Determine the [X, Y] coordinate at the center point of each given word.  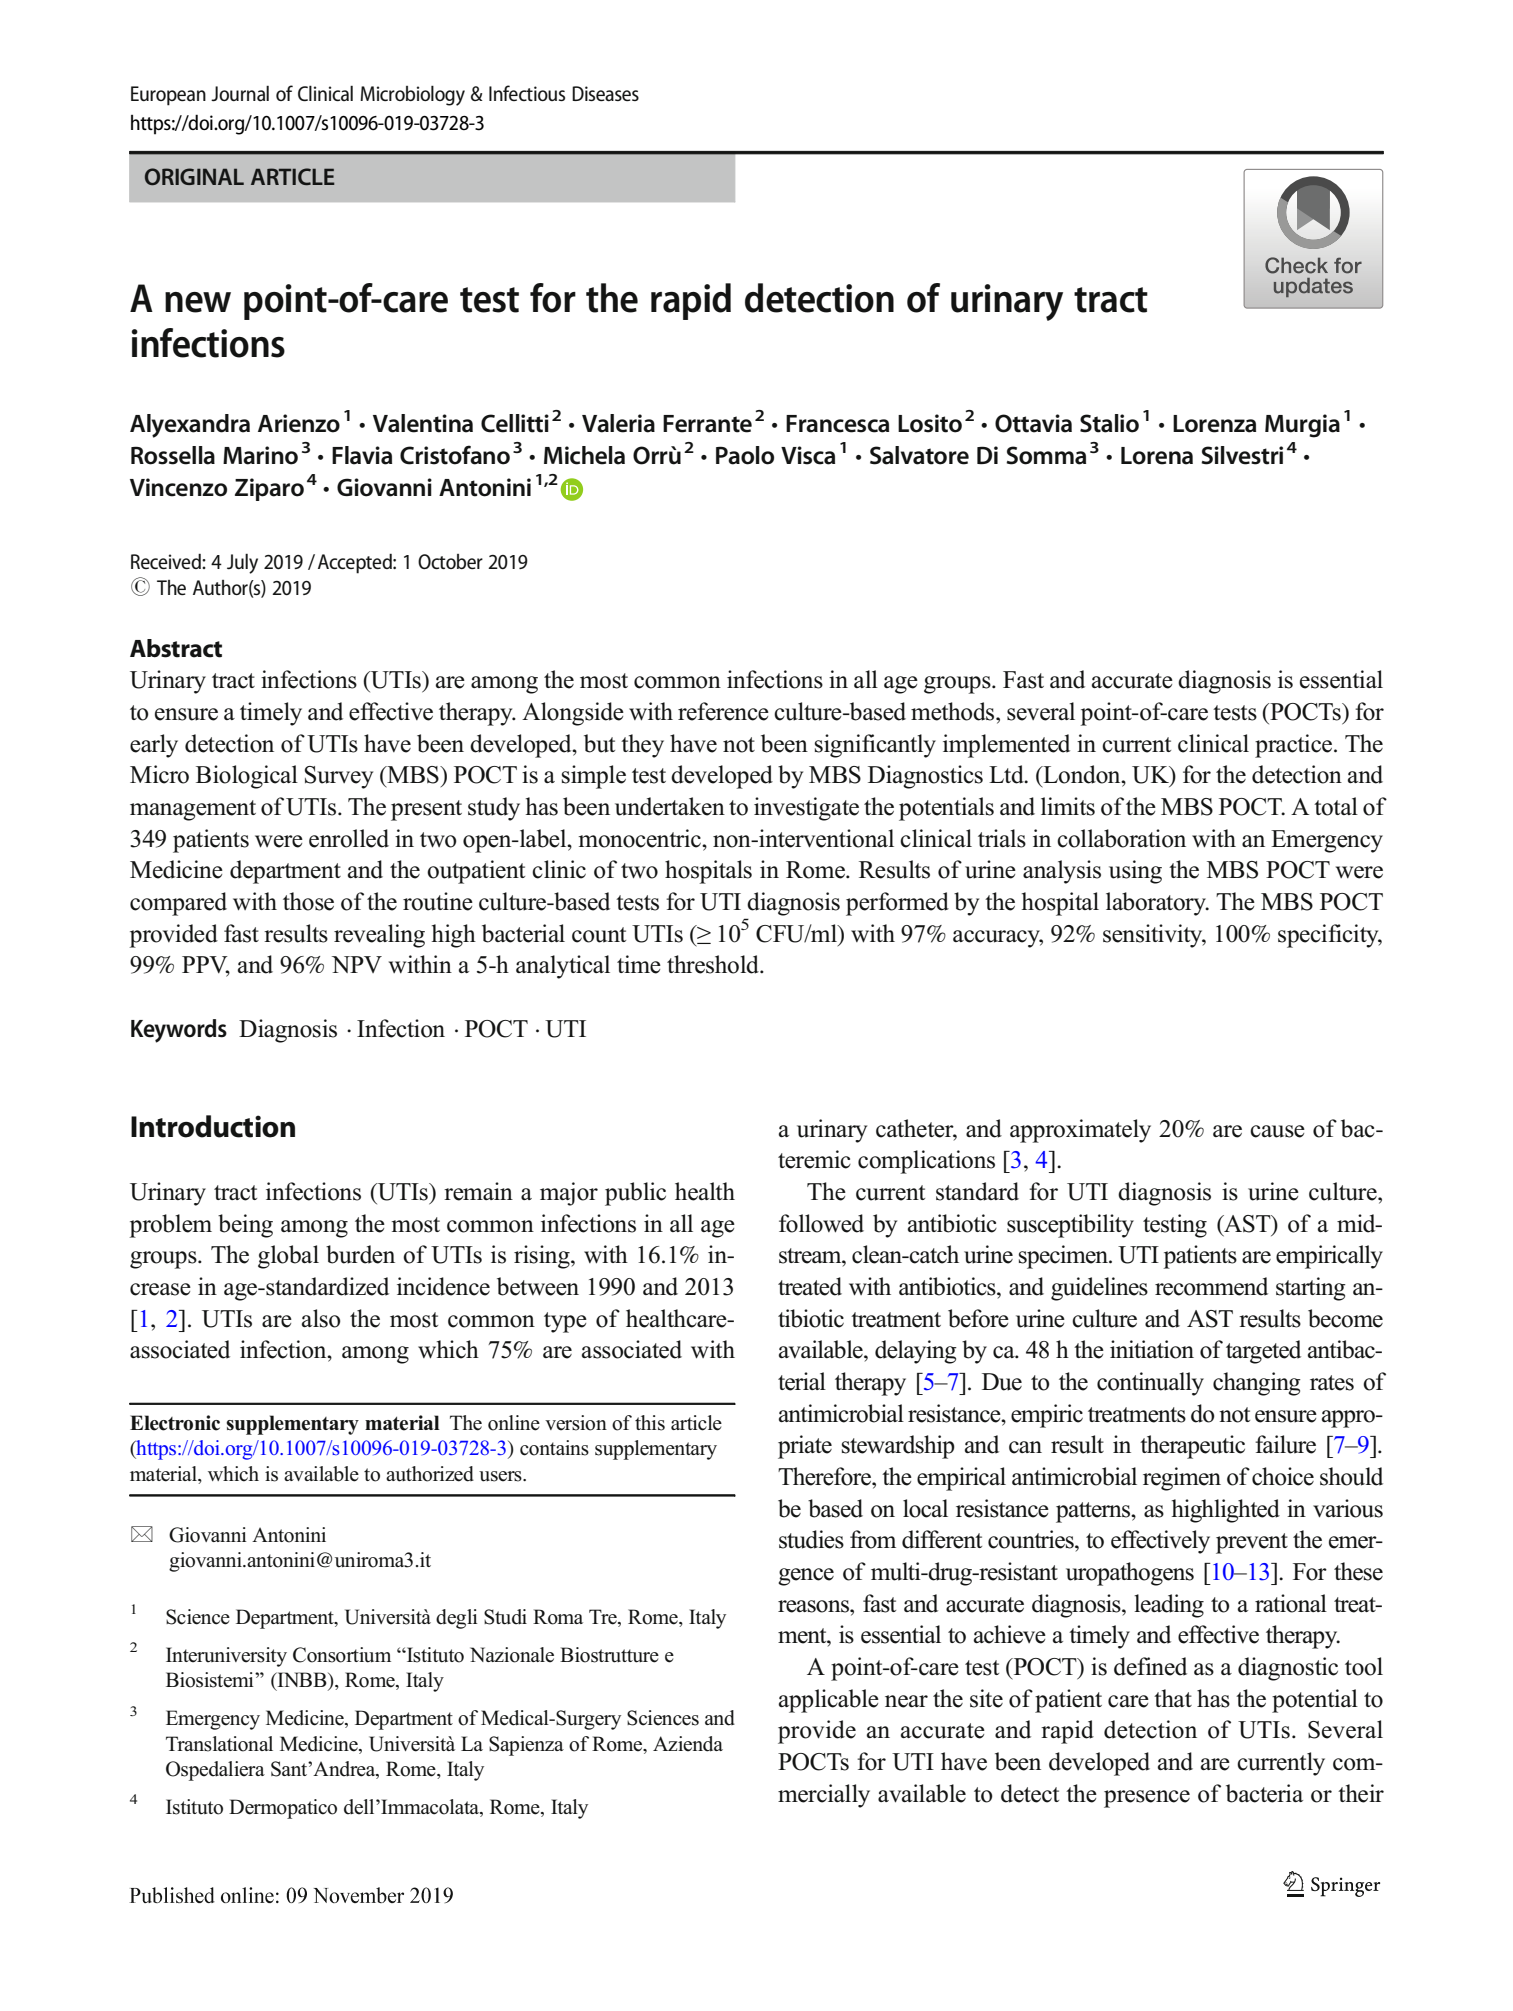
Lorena [1157, 456]
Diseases [605, 94]
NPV [357, 964]
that [1173, 1698]
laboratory [1157, 904]
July [242, 564]
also [321, 1318]
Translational [219, 1744]
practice [1293, 746]
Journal [240, 94]
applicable [829, 1701]
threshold [714, 964]
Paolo [745, 455]
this [650, 1423]
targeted [1263, 1352]
